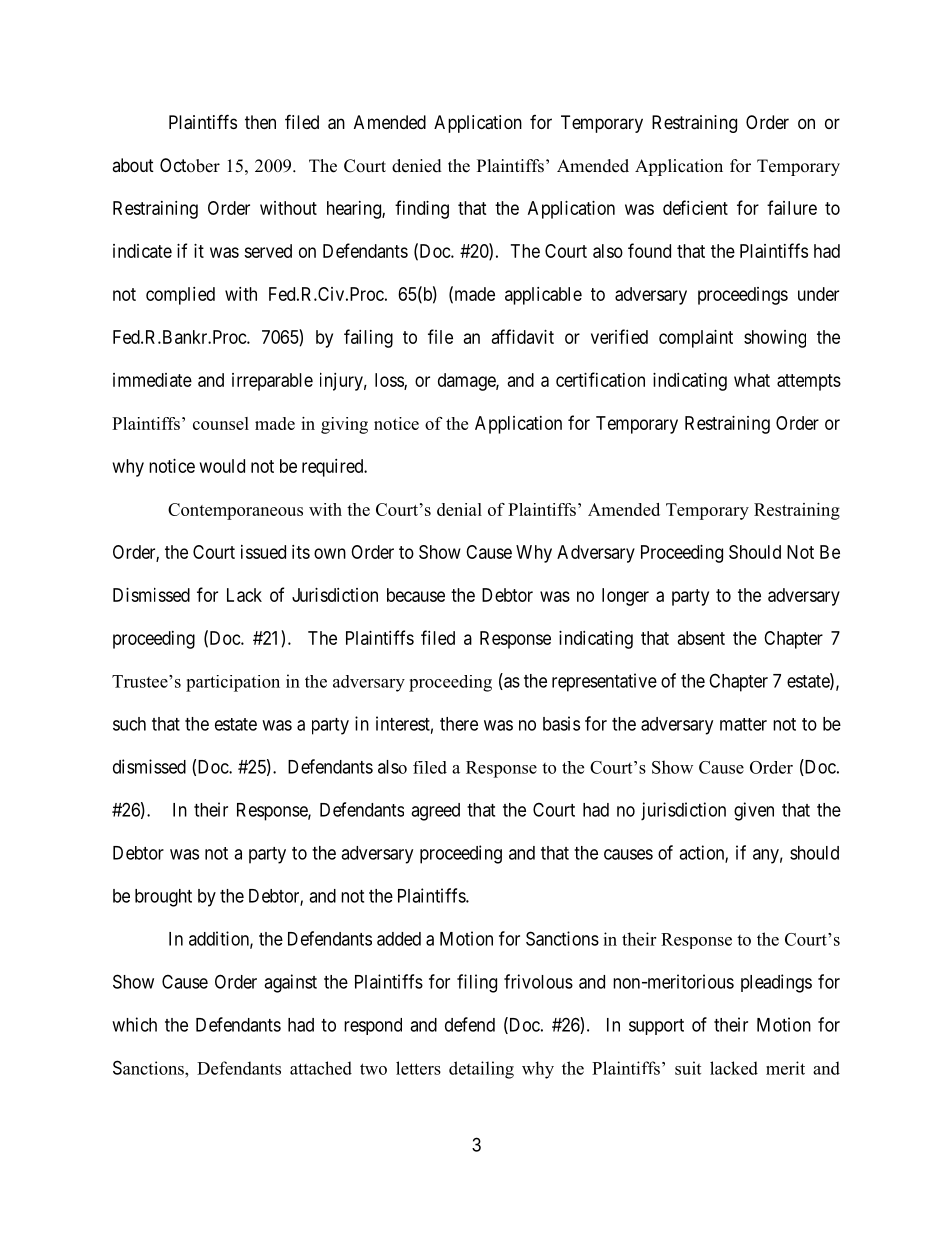  Describe the element at coordinates (701, 638) in the screenshot. I see `absent` at that location.
